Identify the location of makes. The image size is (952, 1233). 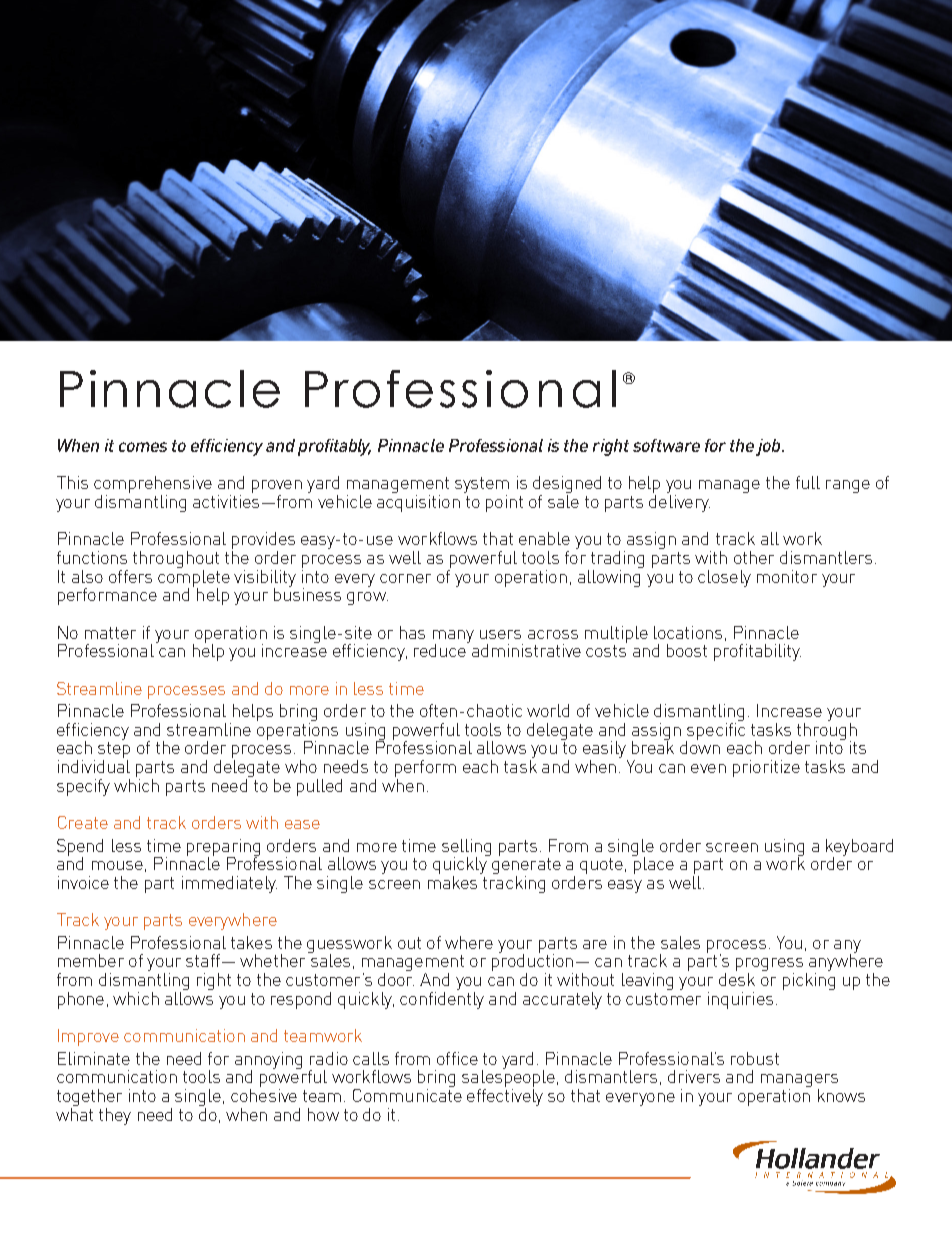
(452, 881).
